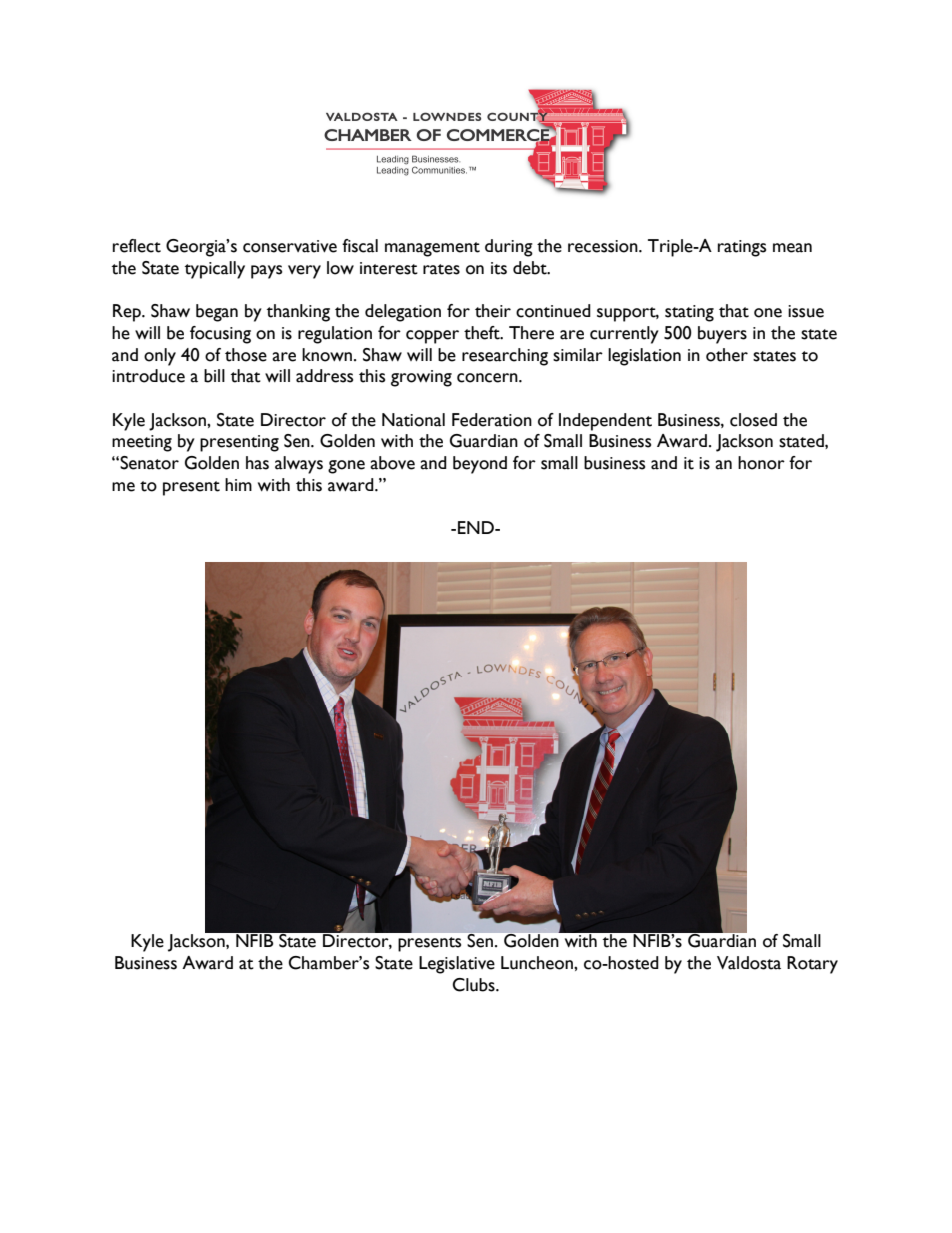 The image size is (952, 1233). I want to click on its, so click(499, 268).
